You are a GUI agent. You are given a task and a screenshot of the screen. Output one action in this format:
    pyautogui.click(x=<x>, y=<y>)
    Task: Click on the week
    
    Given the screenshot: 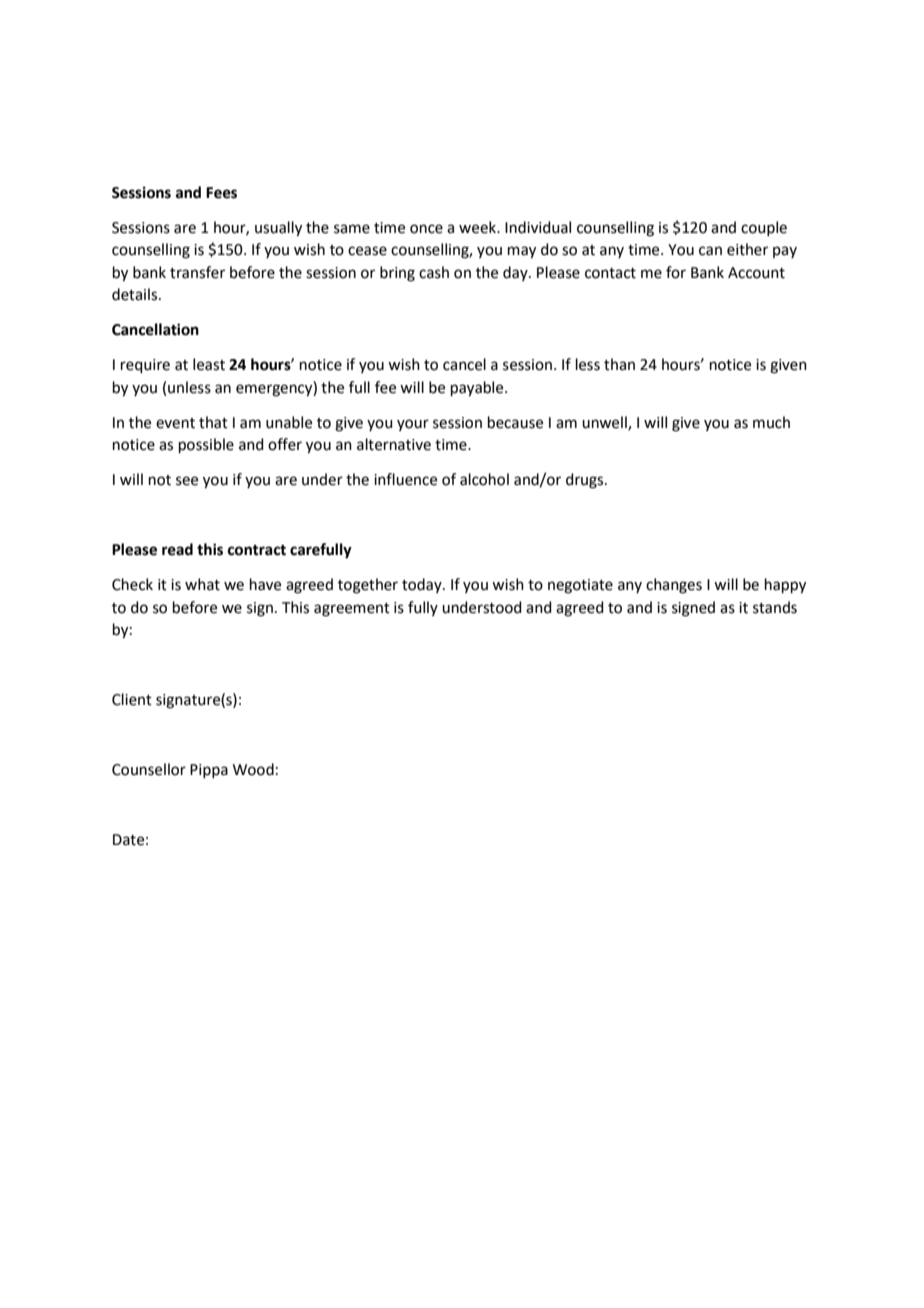 What is the action you would take?
    pyautogui.click(x=478, y=227)
